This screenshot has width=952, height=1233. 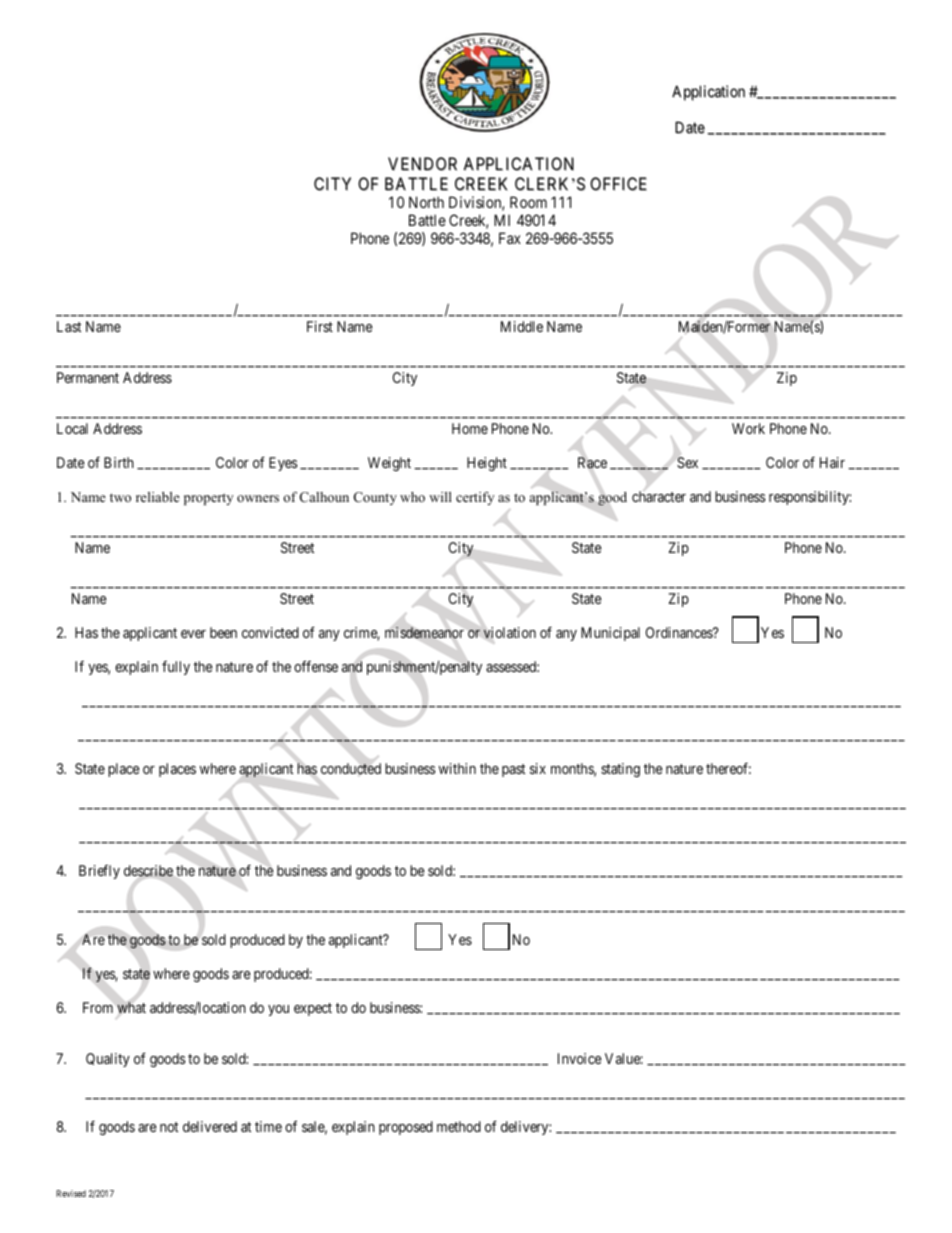 I want to click on Ordinances, so click(x=680, y=632).
